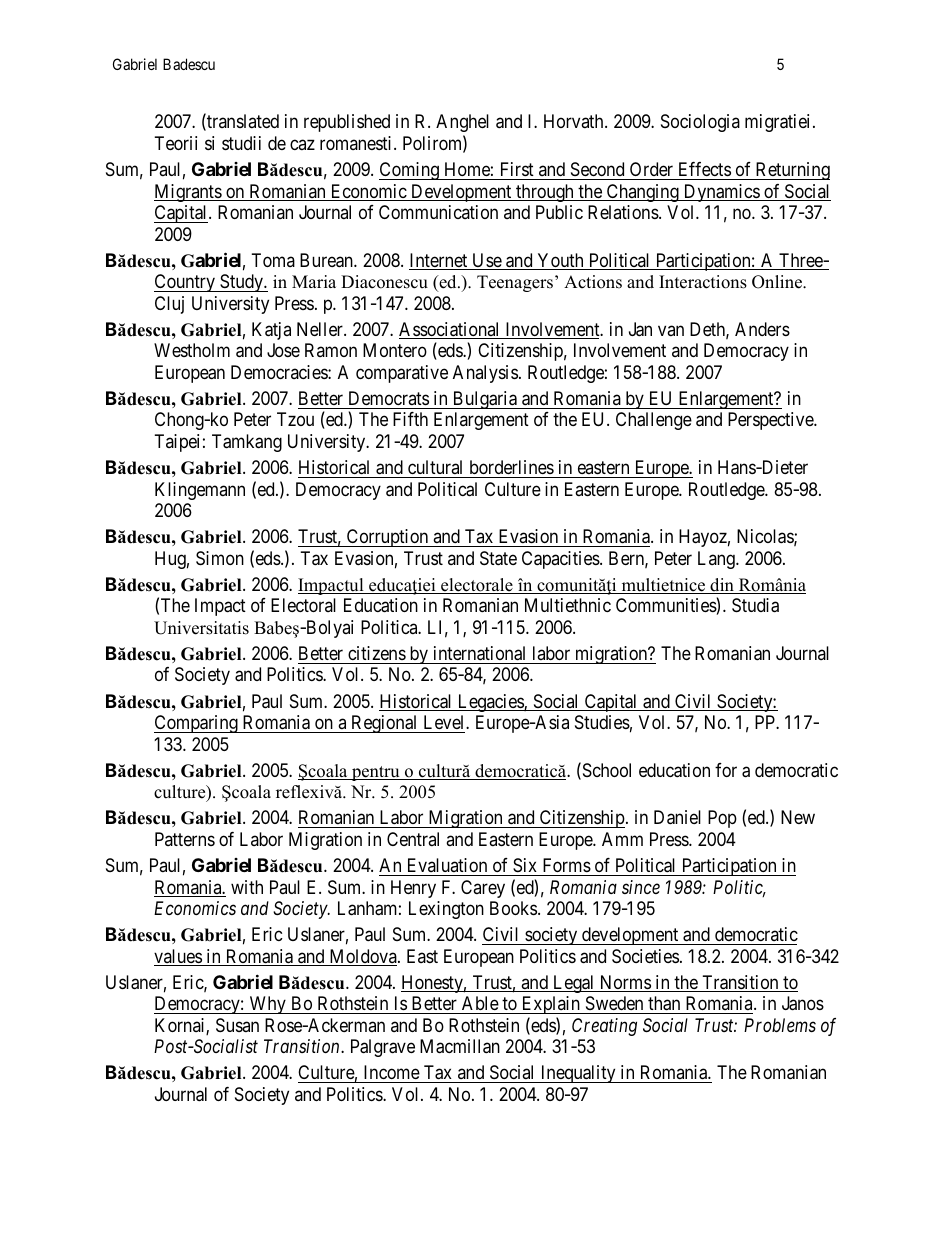  I want to click on Susan, so click(237, 1025).
